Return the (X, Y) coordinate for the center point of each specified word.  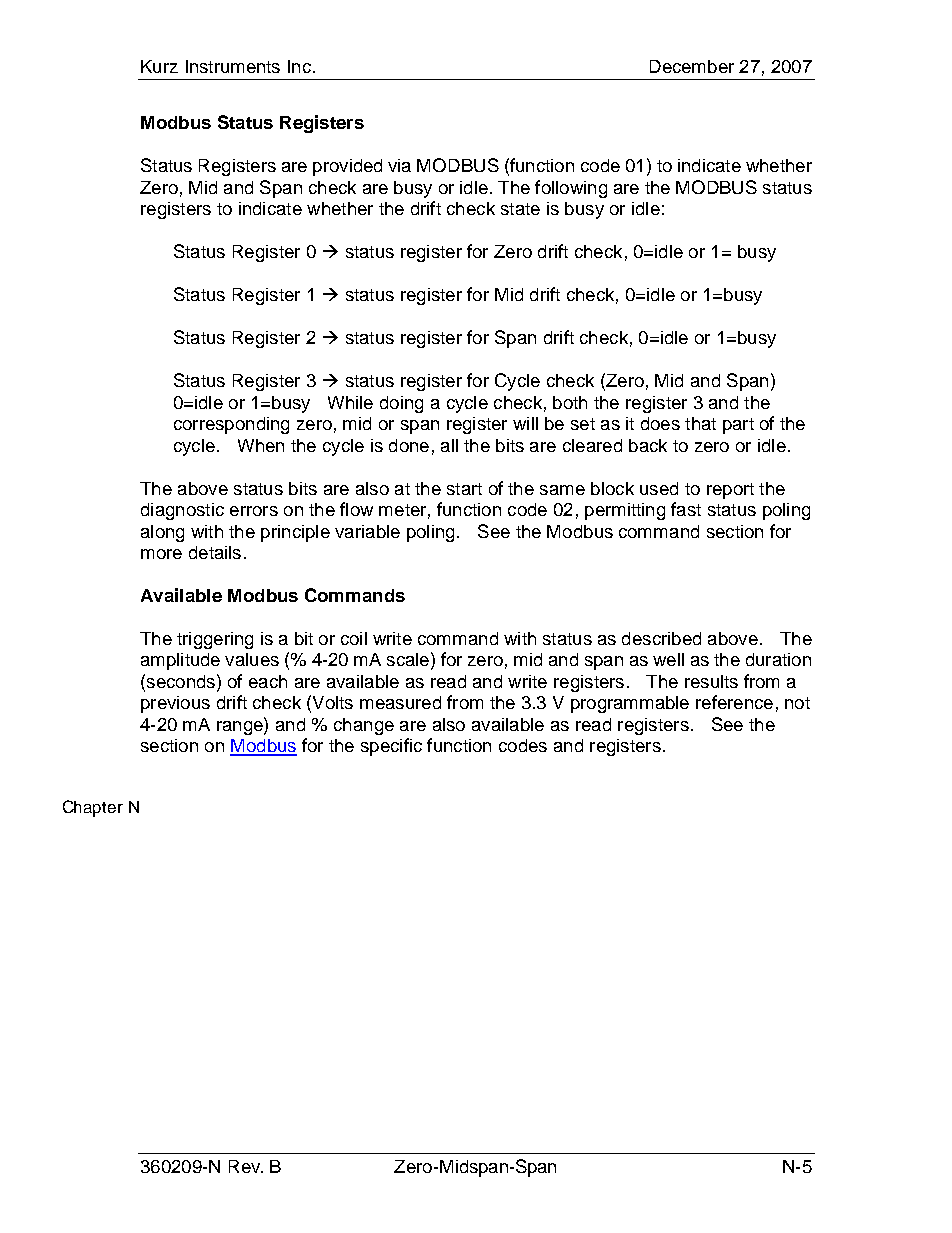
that (700, 423)
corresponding (231, 425)
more (161, 554)
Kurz (159, 66)
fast (686, 509)
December (692, 66)
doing (401, 404)
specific (391, 747)
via (399, 165)
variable (367, 531)
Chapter (93, 808)
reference (734, 702)
